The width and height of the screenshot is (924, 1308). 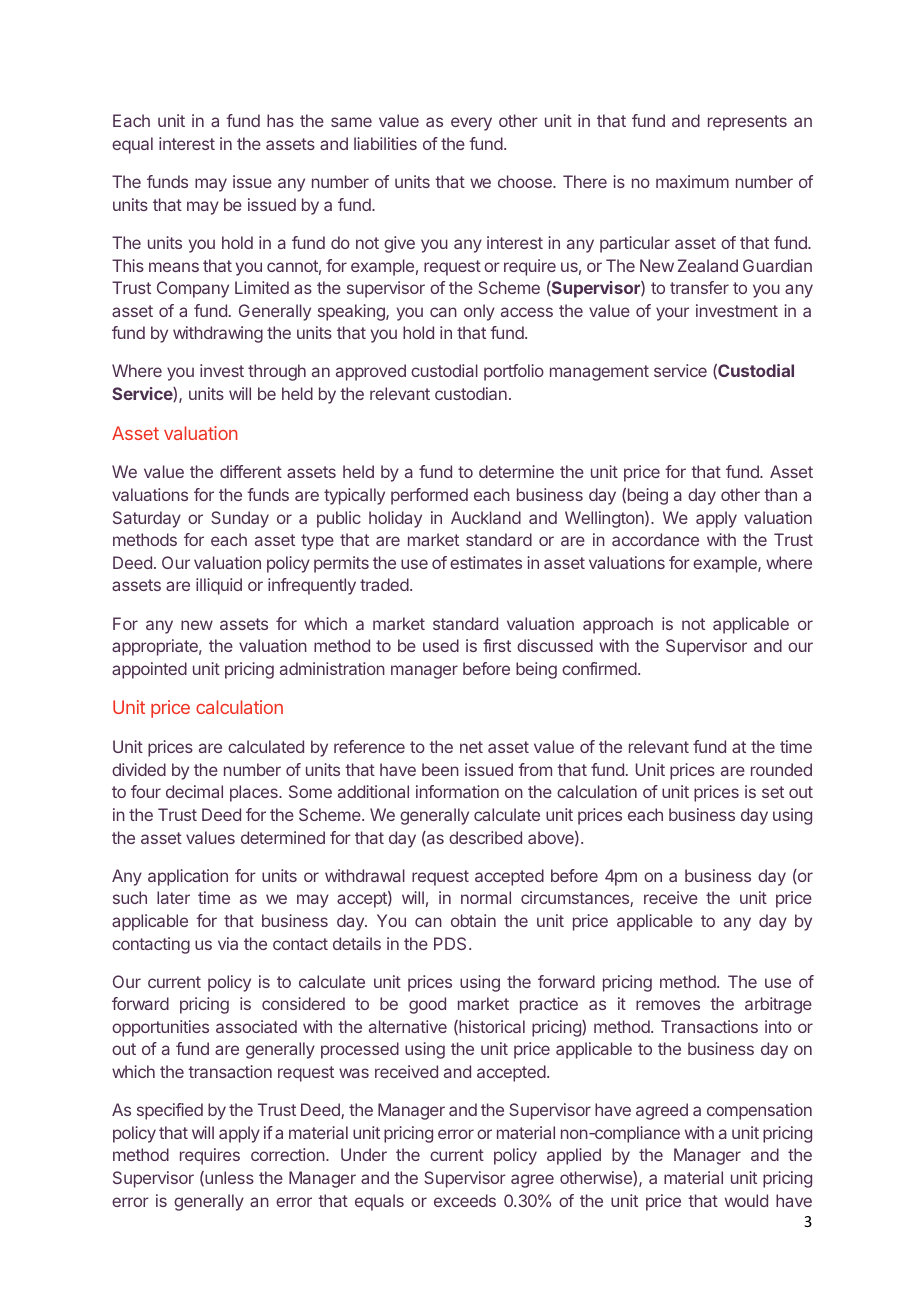 What do you see at coordinates (240, 519) in the screenshot?
I see `Sunday` at bounding box center [240, 519].
